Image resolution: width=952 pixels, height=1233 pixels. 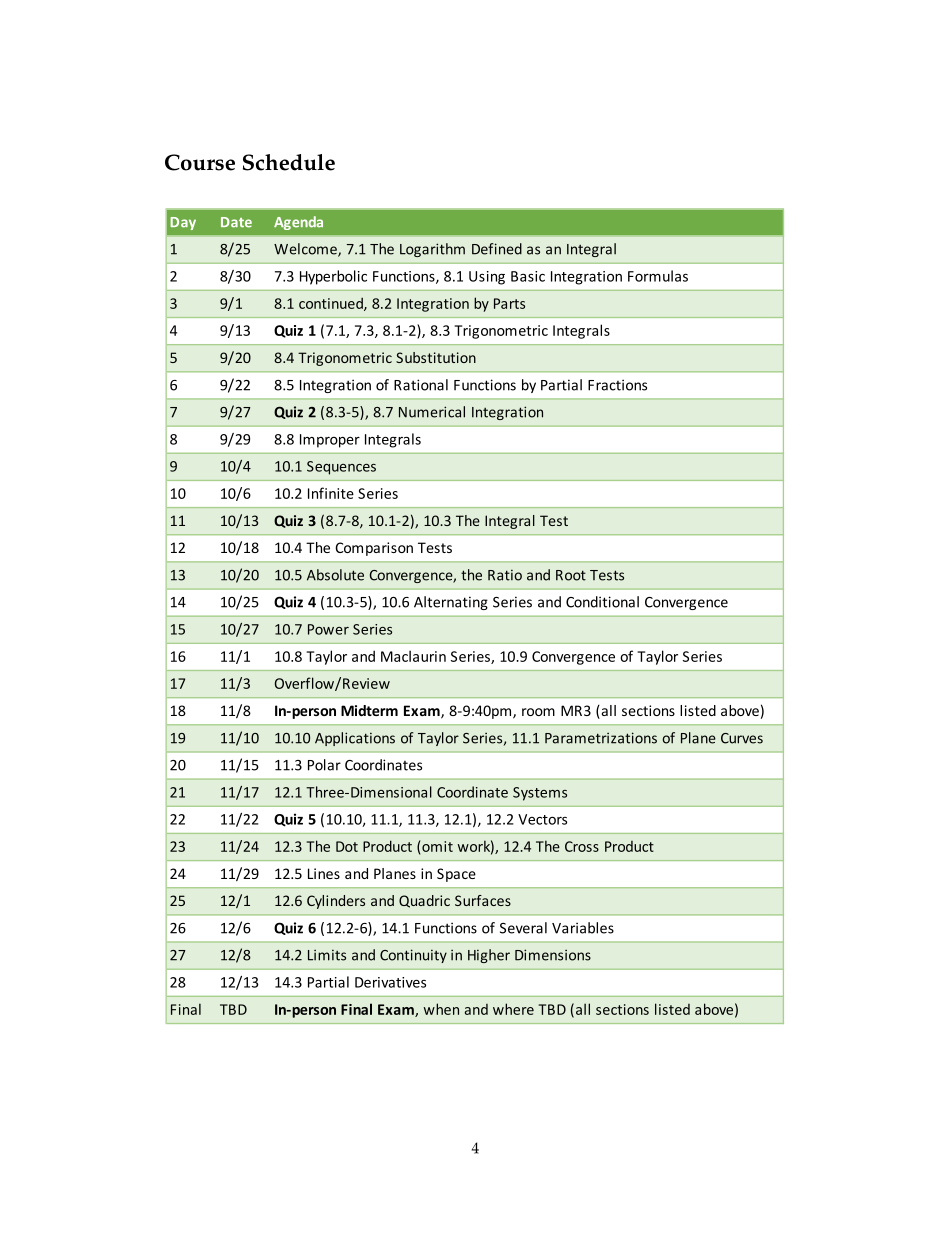 I want to click on omit, so click(x=437, y=846).
